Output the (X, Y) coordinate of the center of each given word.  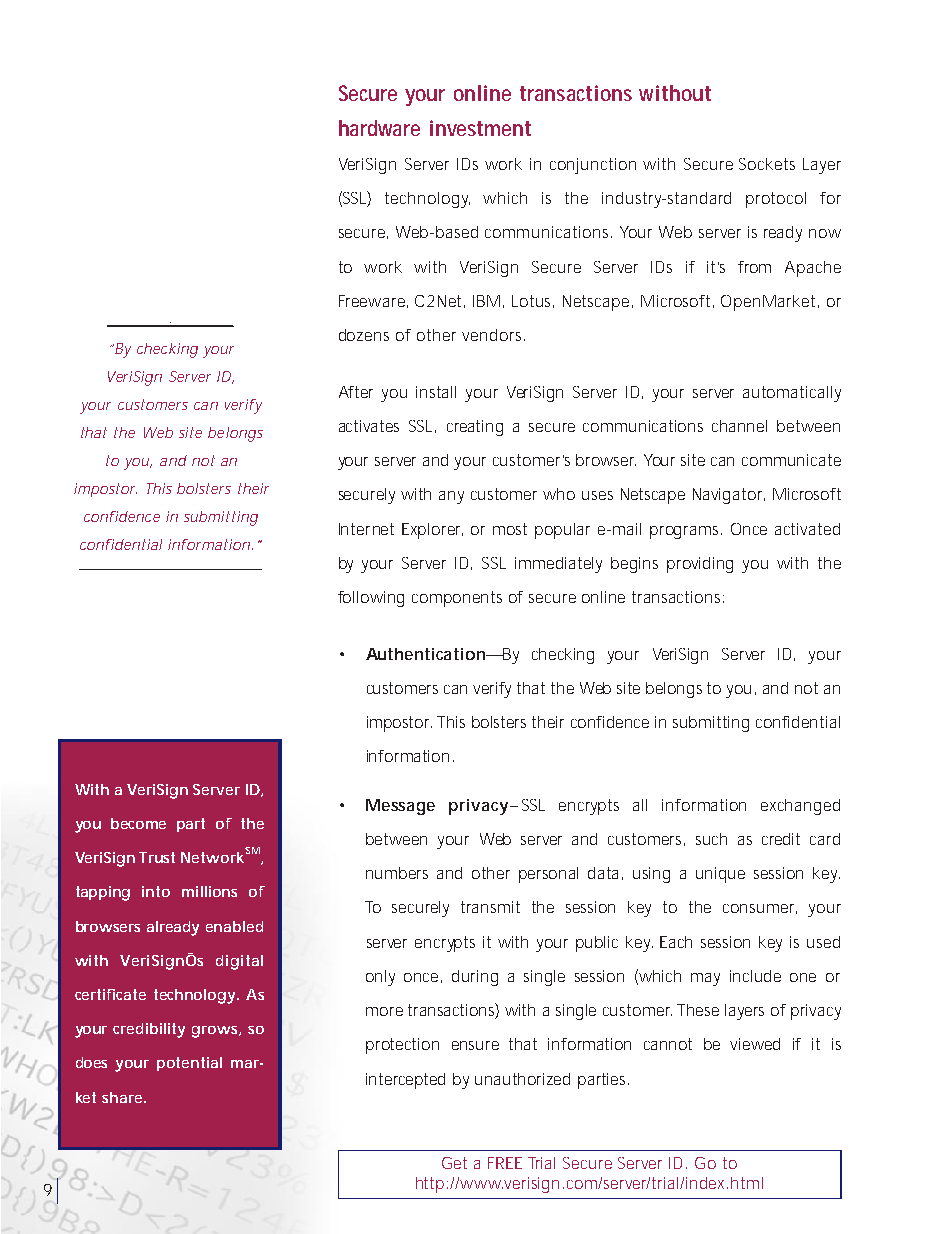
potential (189, 1064)
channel (739, 426)
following (371, 599)
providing (700, 565)
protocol (776, 200)
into (156, 891)
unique (720, 875)
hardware (379, 128)
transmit (490, 907)
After (356, 392)
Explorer (432, 531)
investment (480, 128)
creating (475, 428)
